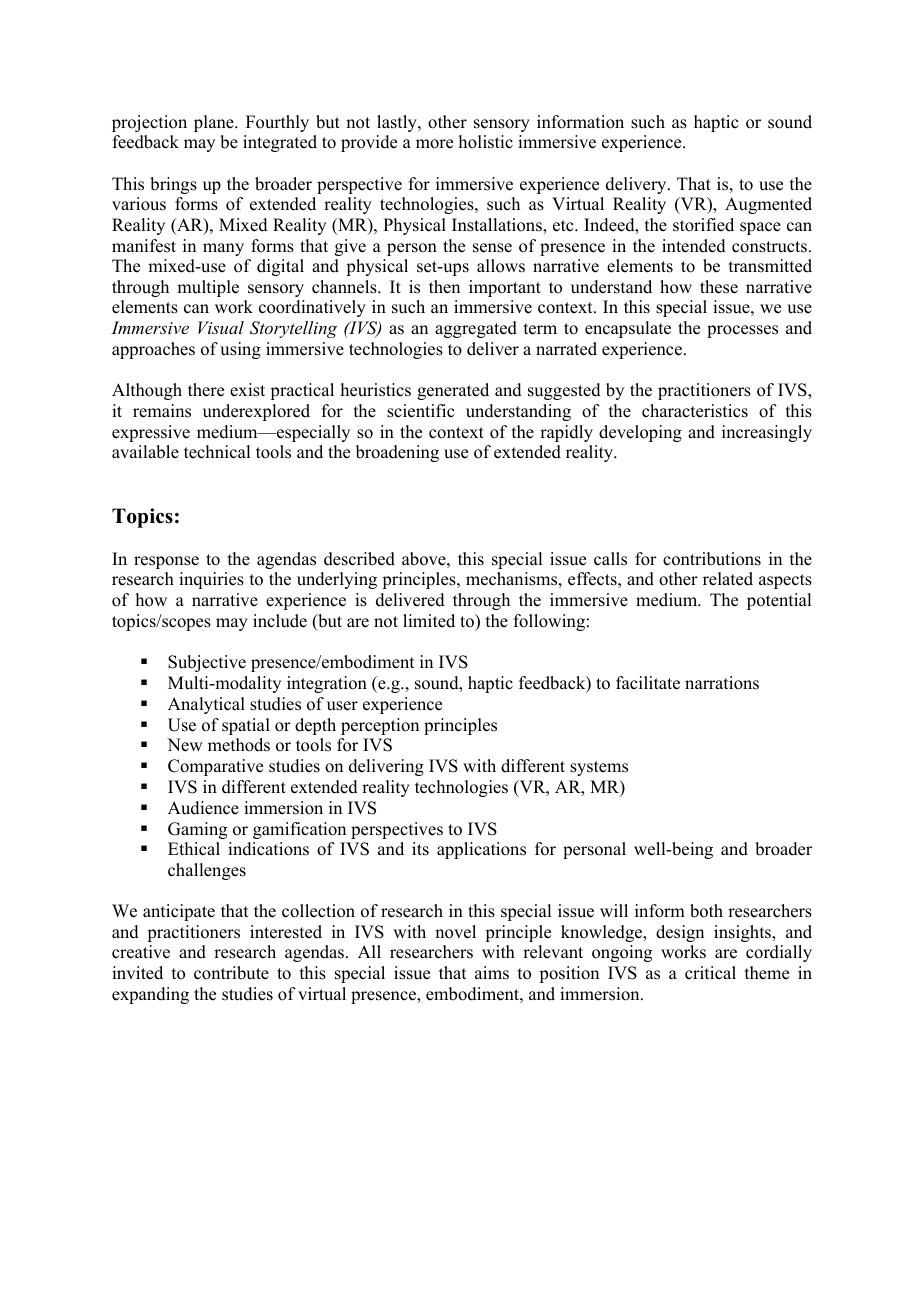 This screenshot has width=924, height=1308. Describe the element at coordinates (599, 768) in the screenshot. I see `systems` at that location.
